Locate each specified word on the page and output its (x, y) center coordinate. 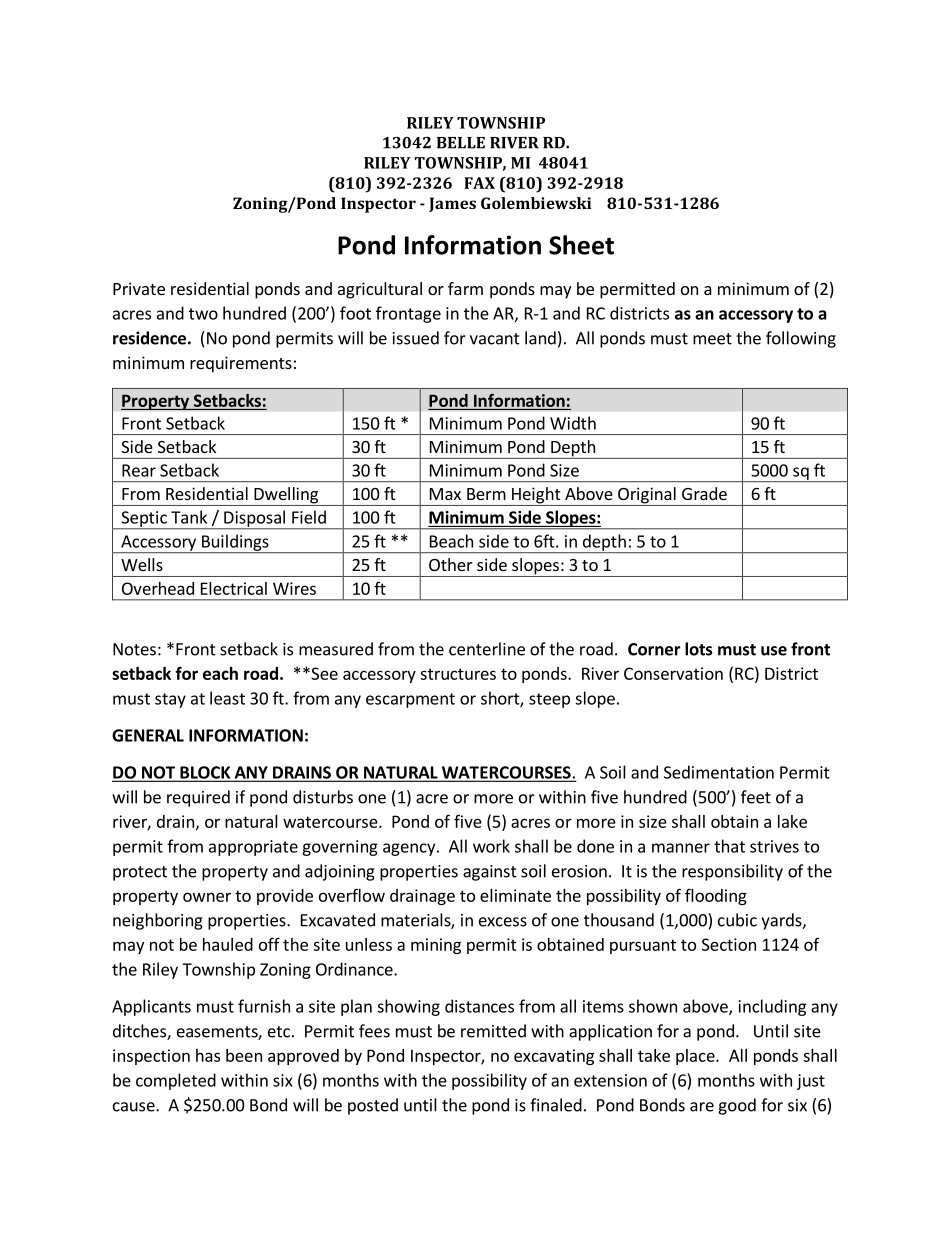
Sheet (581, 245)
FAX (479, 183)
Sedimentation (719, 772)
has (208, 1055)
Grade (704, 493)
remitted (493, 1031)
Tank (189, 517)
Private (139, 288)
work (491, 846)
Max (445, 494)
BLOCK (205, 773)
